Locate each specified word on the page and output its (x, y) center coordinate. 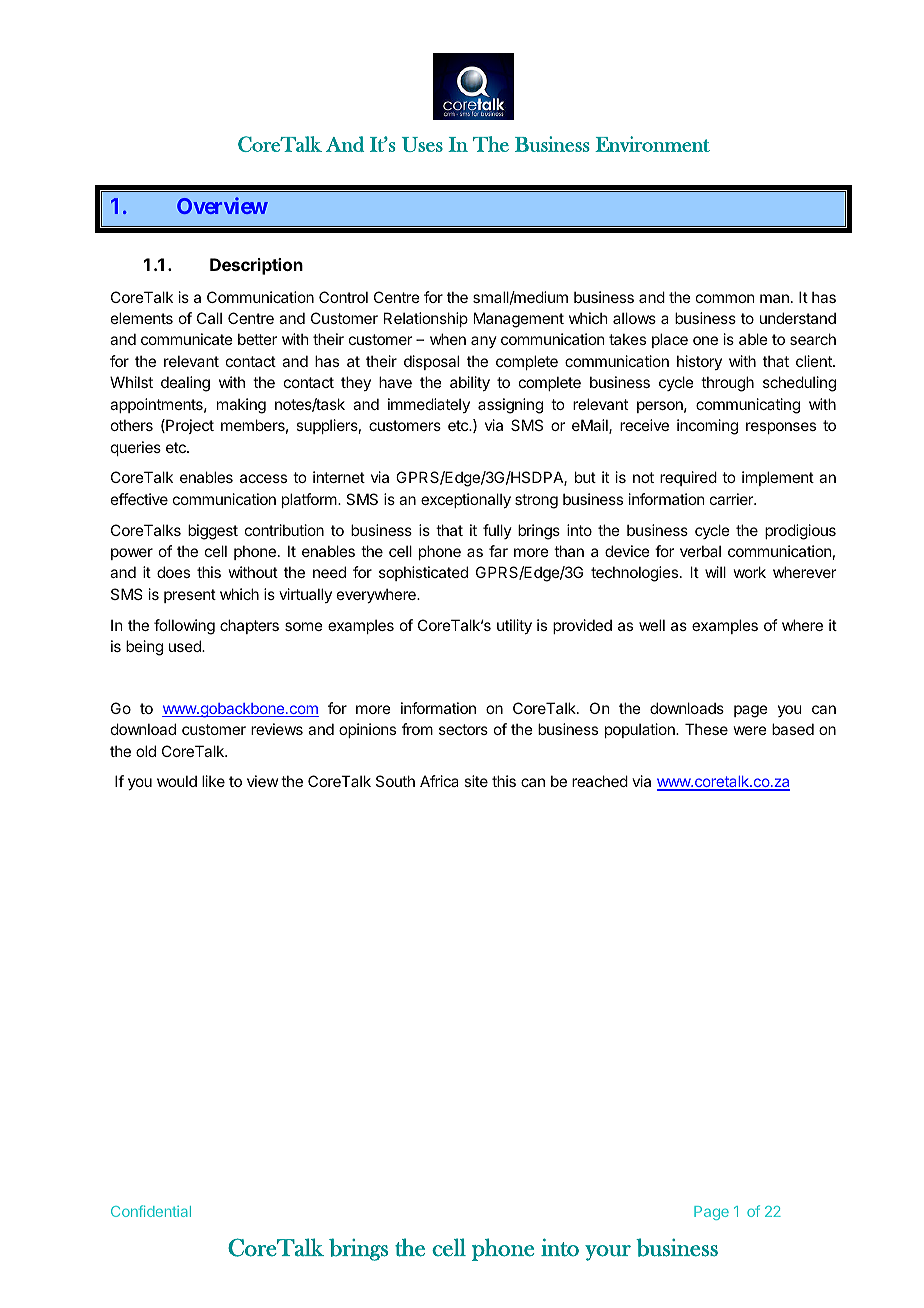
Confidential (151, 1211)
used (186, 646)
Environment (652, 144)
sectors (463, 729)
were (750, 730)
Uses (422, 144)
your (608, 1253)
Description (256, 266)
